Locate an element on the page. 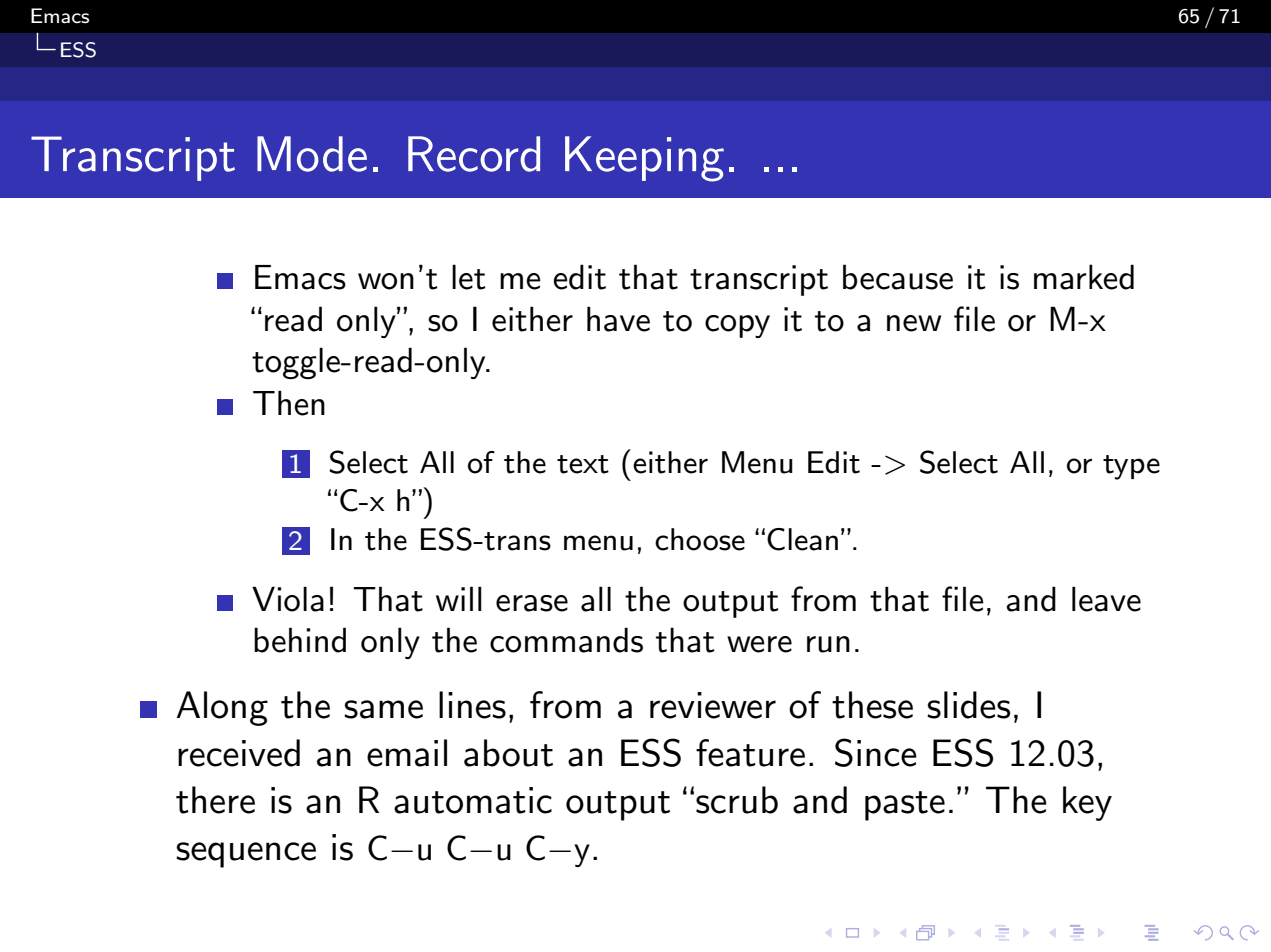 Image resolution: width=1271 pixels, height=952 pixels. Keeping is located at coordinates (644, 159).
